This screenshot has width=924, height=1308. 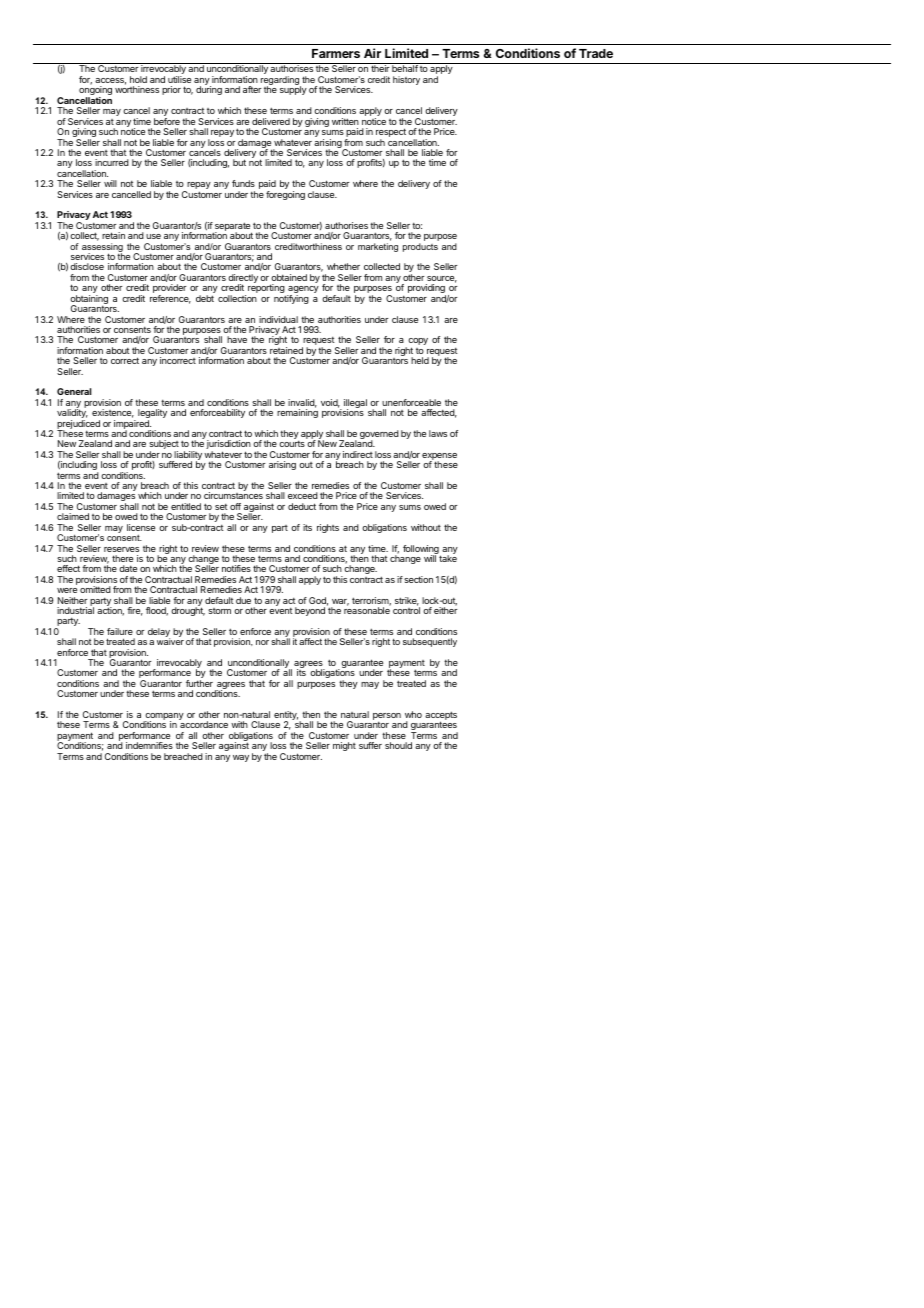 I want to click on disclose, so click(x=87, y=266).
